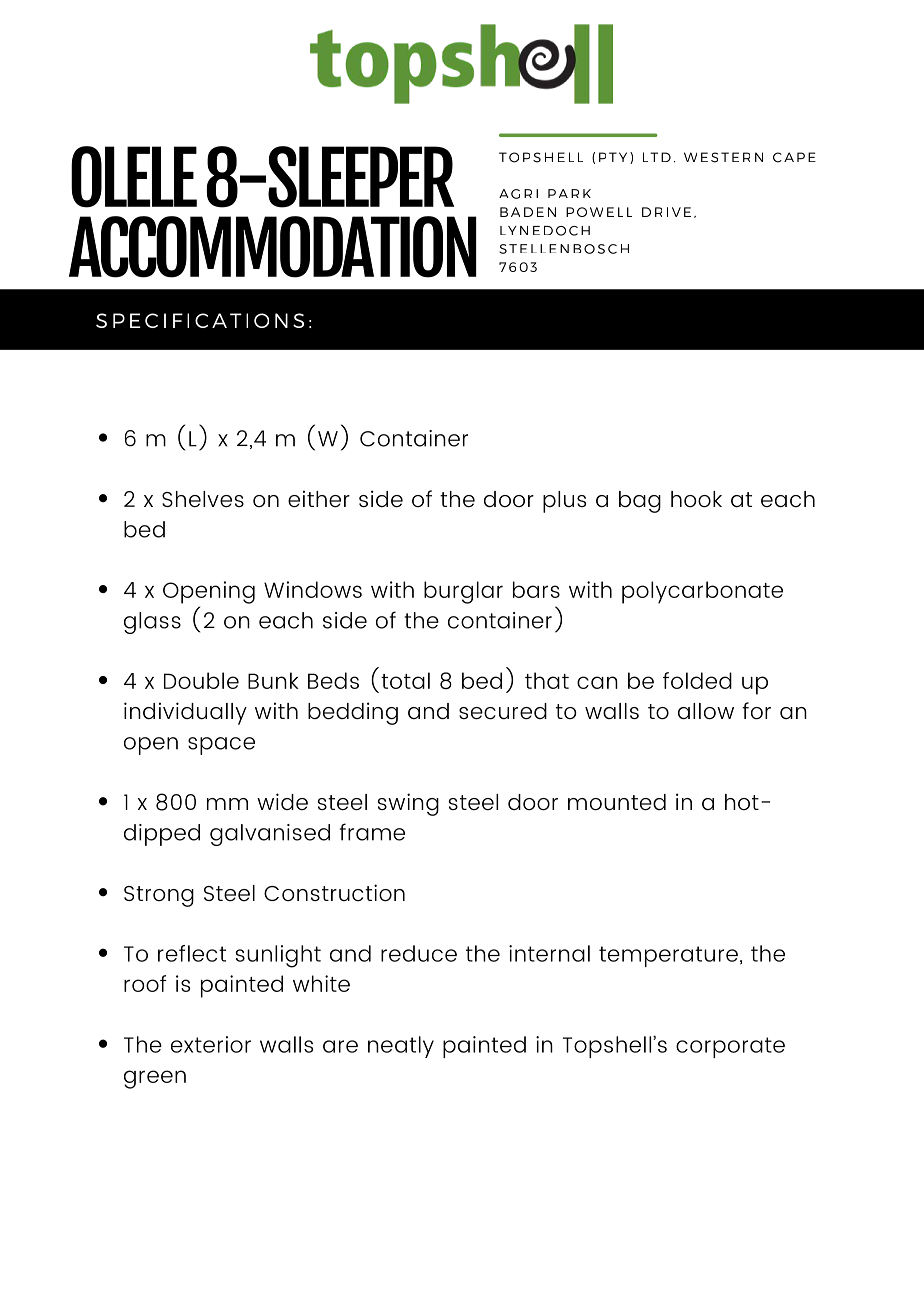 The image size is (924, 1308). Describe the element at coordinates (696, 499) in the screenshot. I see `hook` at that location.
